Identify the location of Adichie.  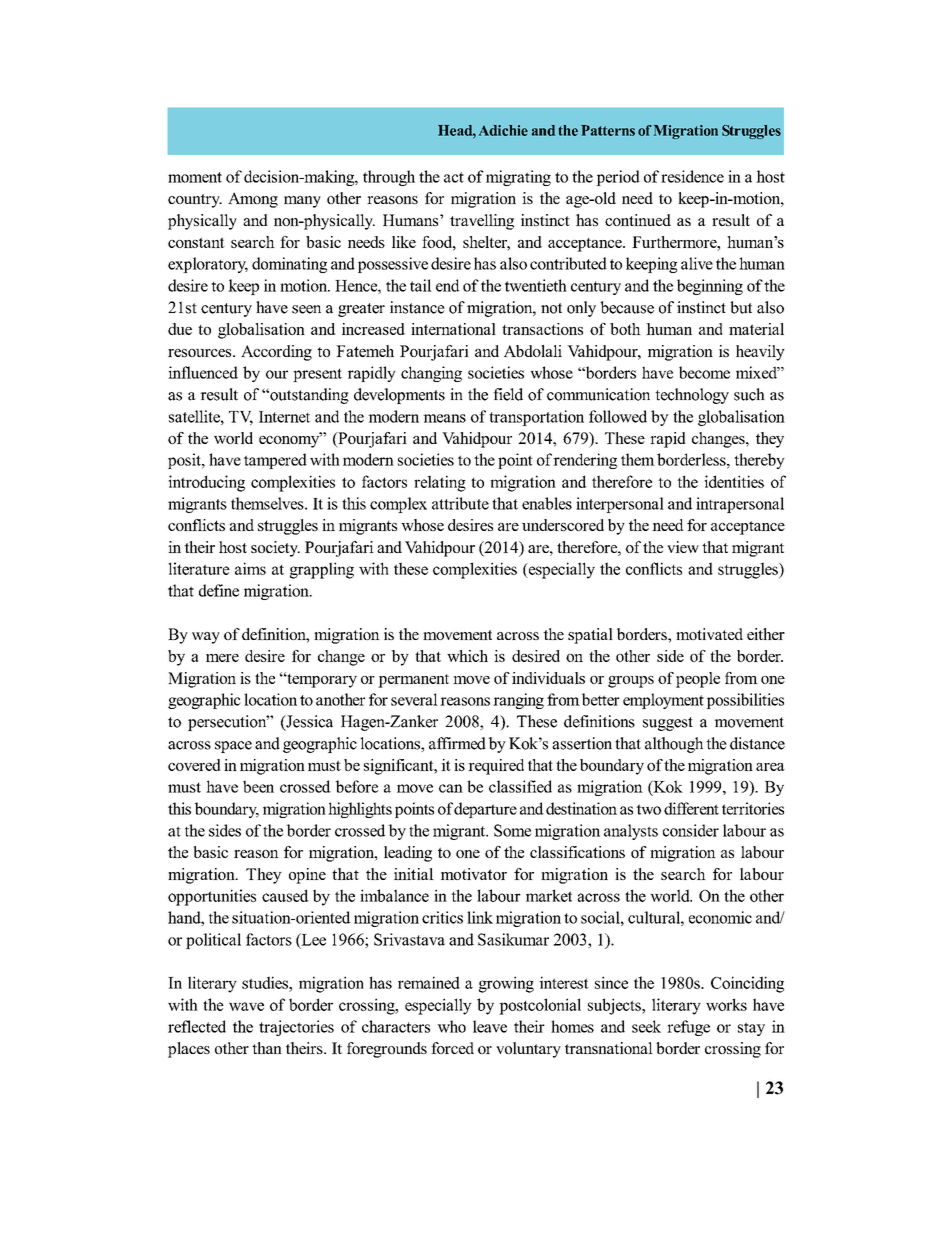
(503, 130).
